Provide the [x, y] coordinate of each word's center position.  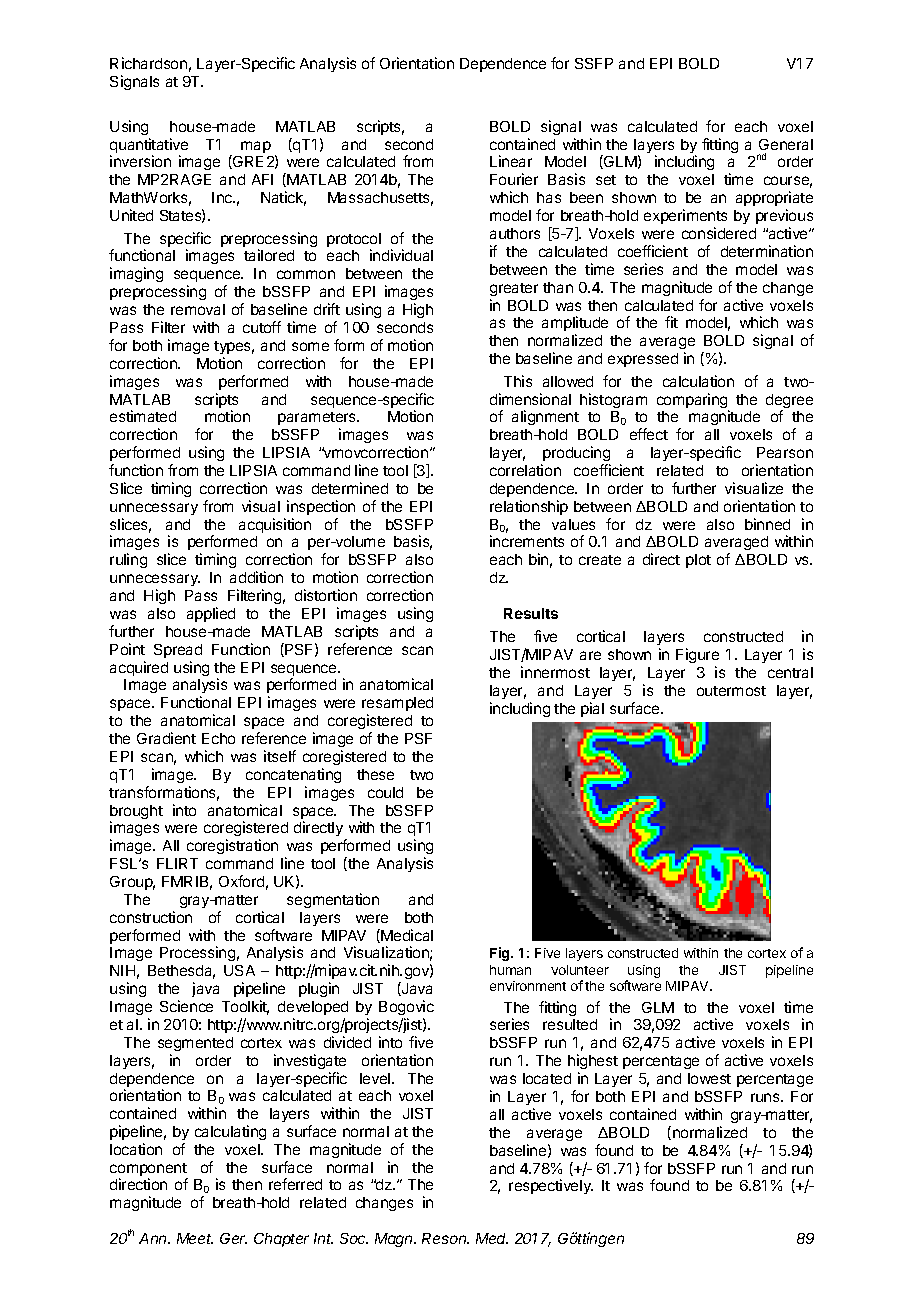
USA [239, 970]
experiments [685, 216]
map [256, 147]
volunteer [580, 970]
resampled [397, 704]
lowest [709, 1078]
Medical [406, 936]
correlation [525, 470]
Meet [195, 1238]
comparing [693, 402]
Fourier [514, 179]
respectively [551, 1186]
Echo [218, 738]
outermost [731, 691]
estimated [143, 416]
